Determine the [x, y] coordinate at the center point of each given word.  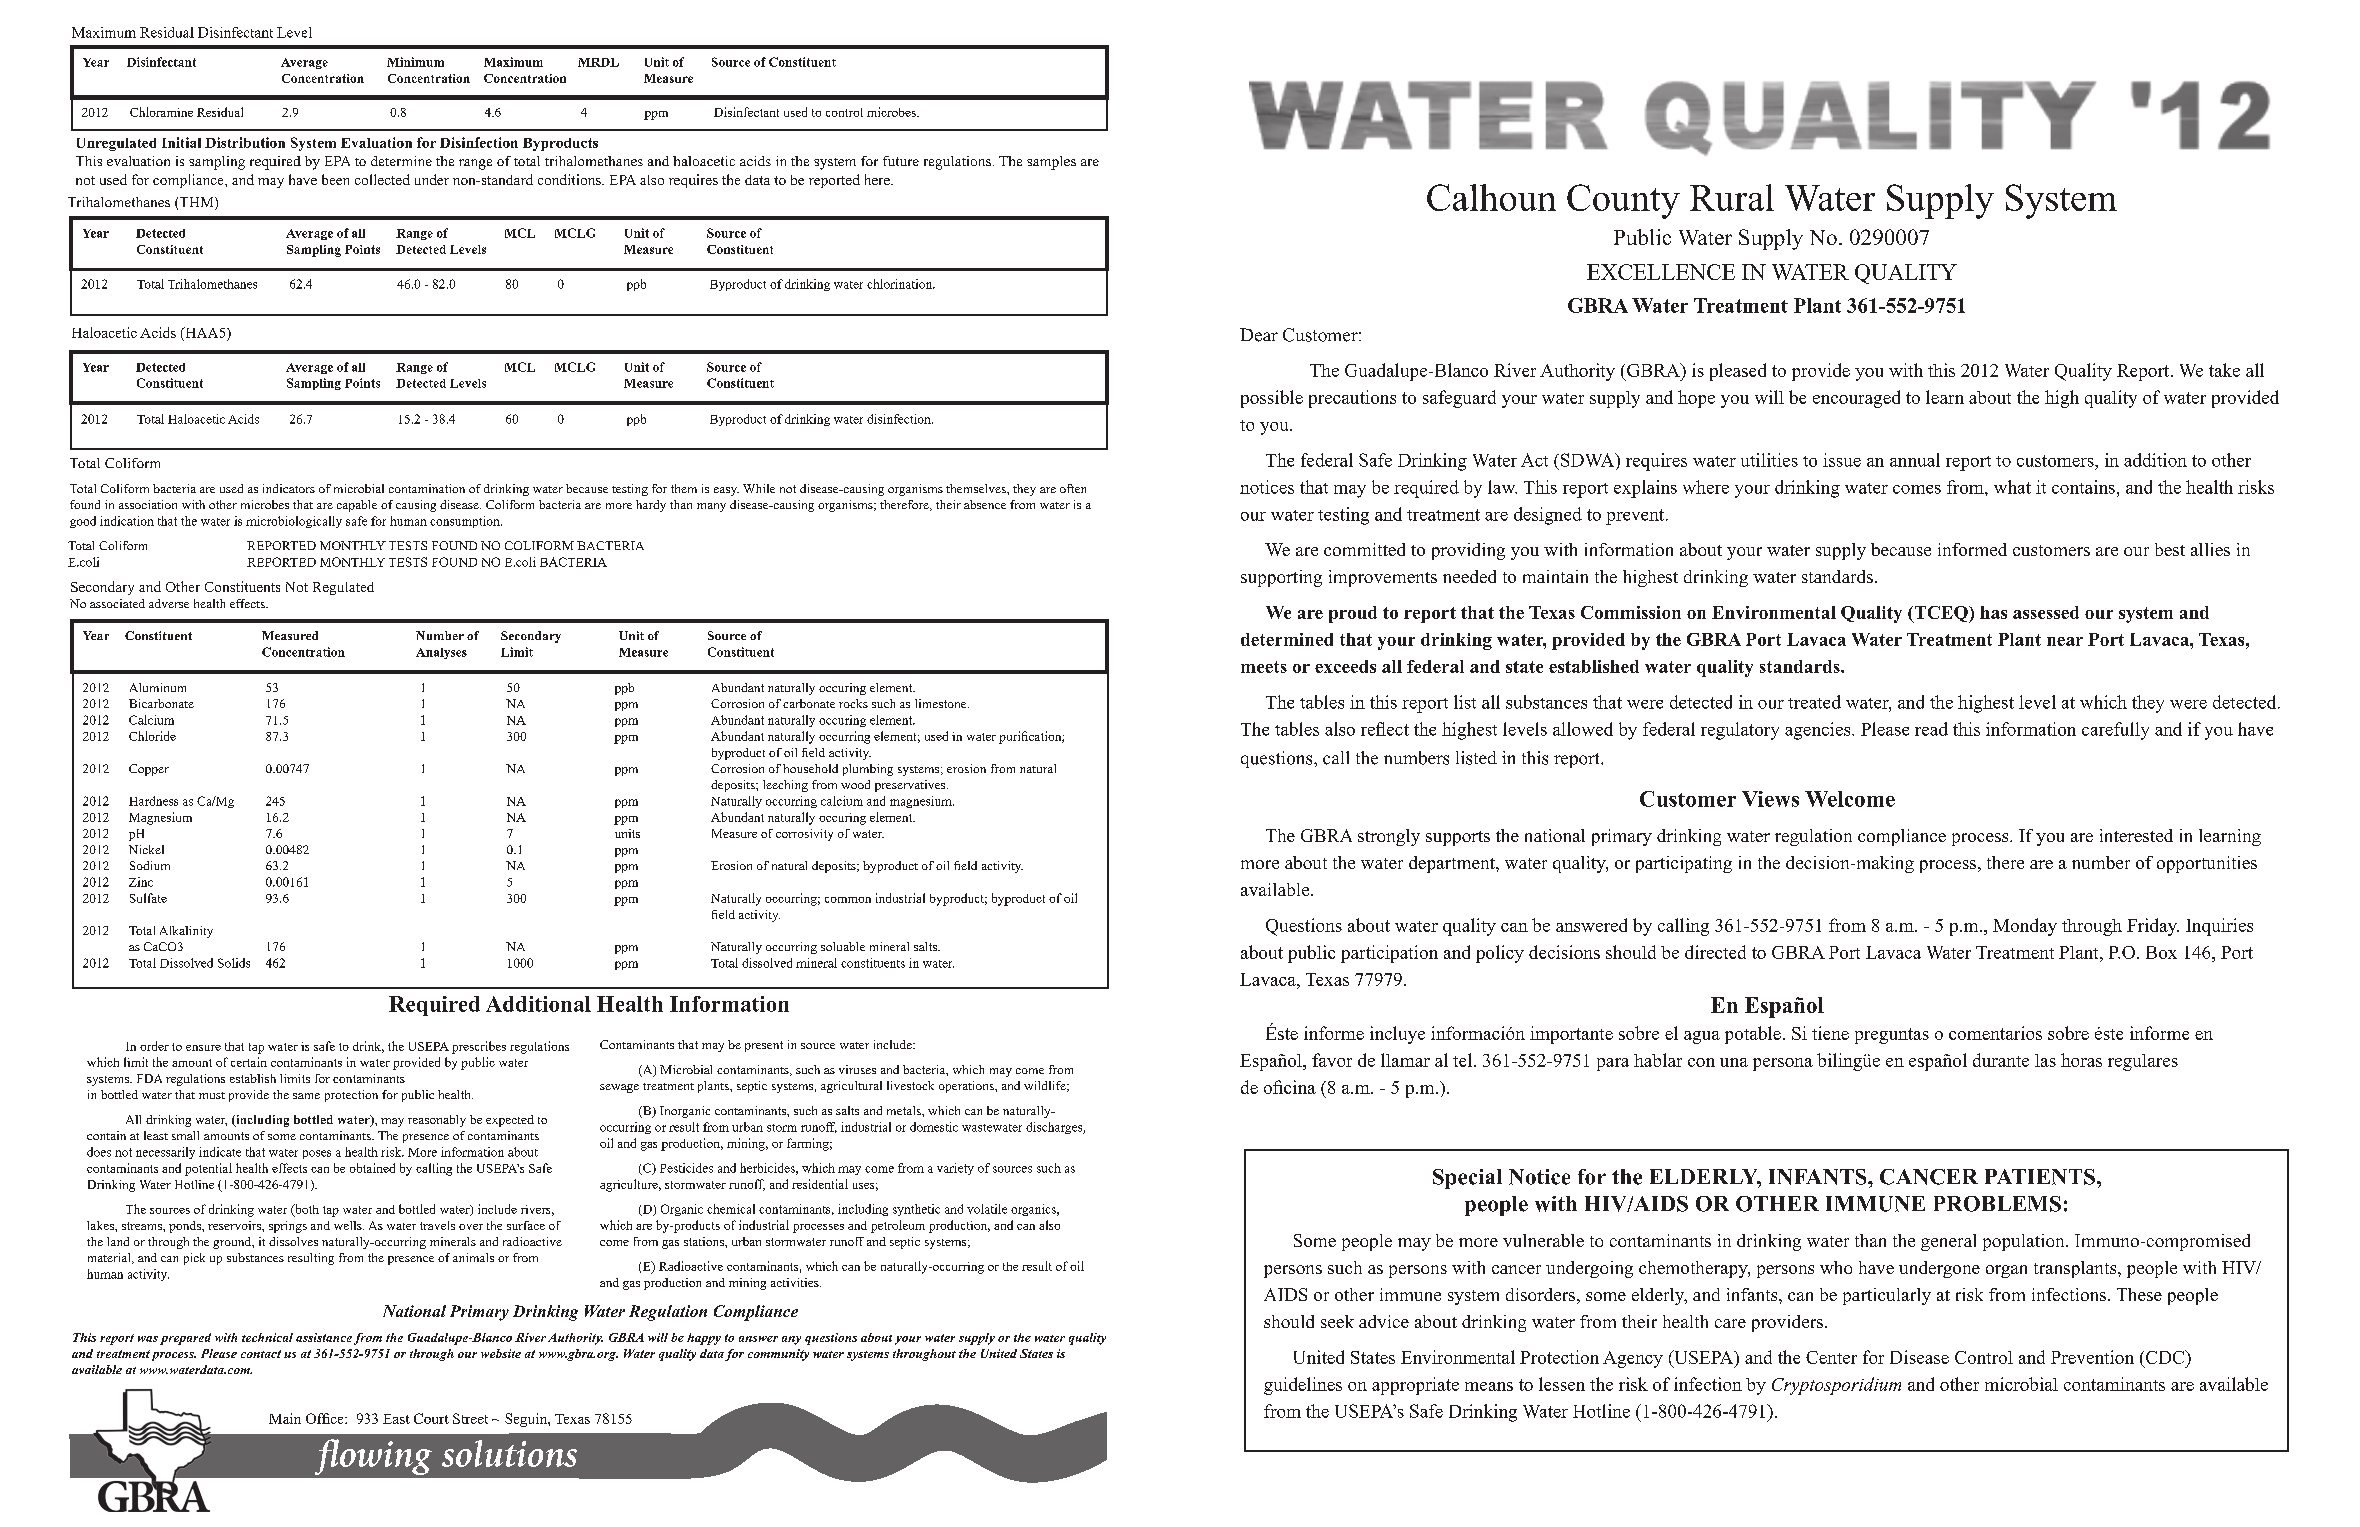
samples [1051, 163]
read [1931, 729]
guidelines [1303, 1386]
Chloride [152, 736]
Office [326, 1418]
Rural [1732, 197]
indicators [289, 488]
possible [1272, 399]
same [306, 1096]
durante [2001, 1060]
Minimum [415, 62]
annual [1915, 460]
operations [967, 1087]
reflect [1385, 729]
